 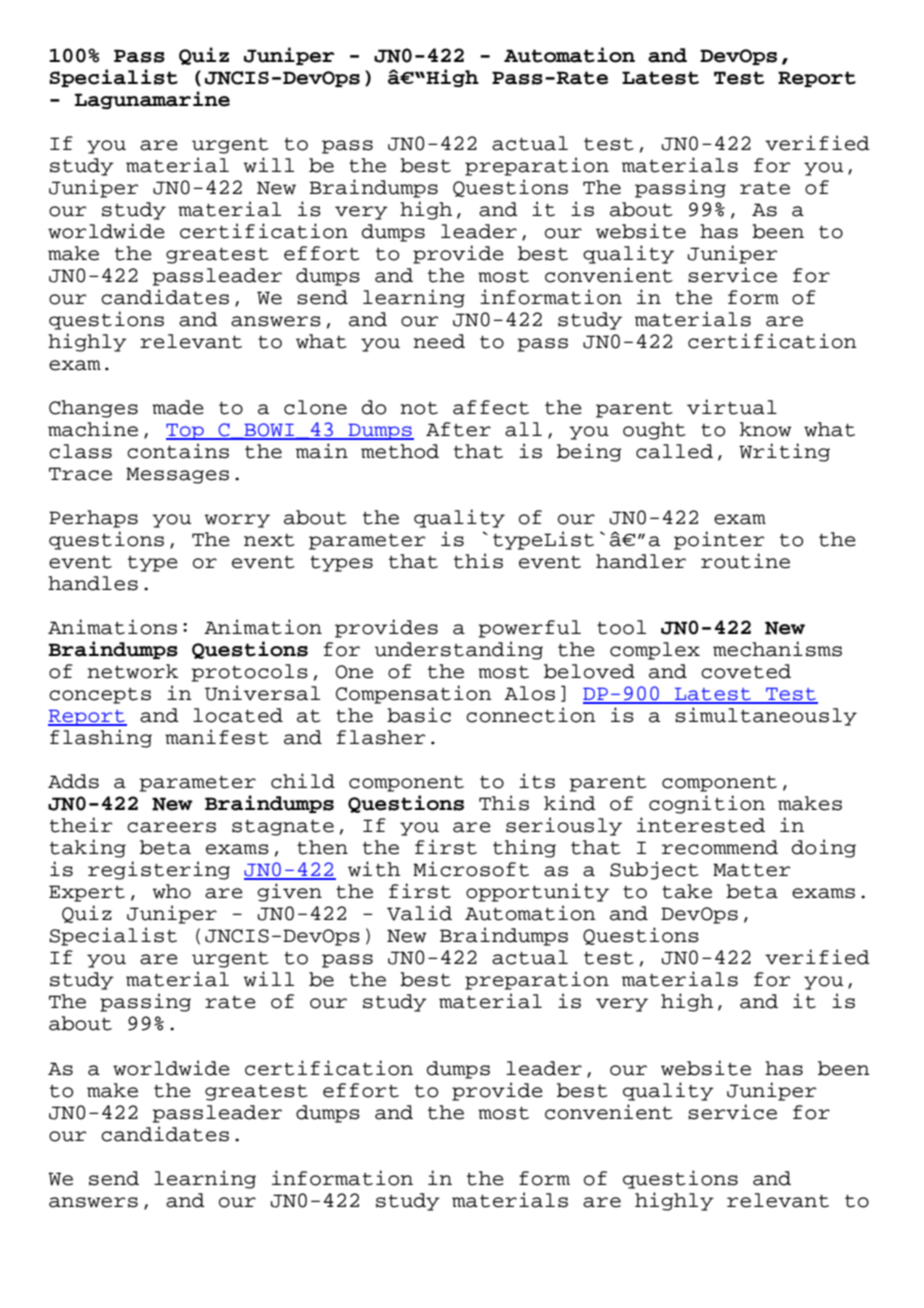 What do you see at coordinates (400, 451) in the screenshot?
I see `method` at bounding box center [400, 451].
